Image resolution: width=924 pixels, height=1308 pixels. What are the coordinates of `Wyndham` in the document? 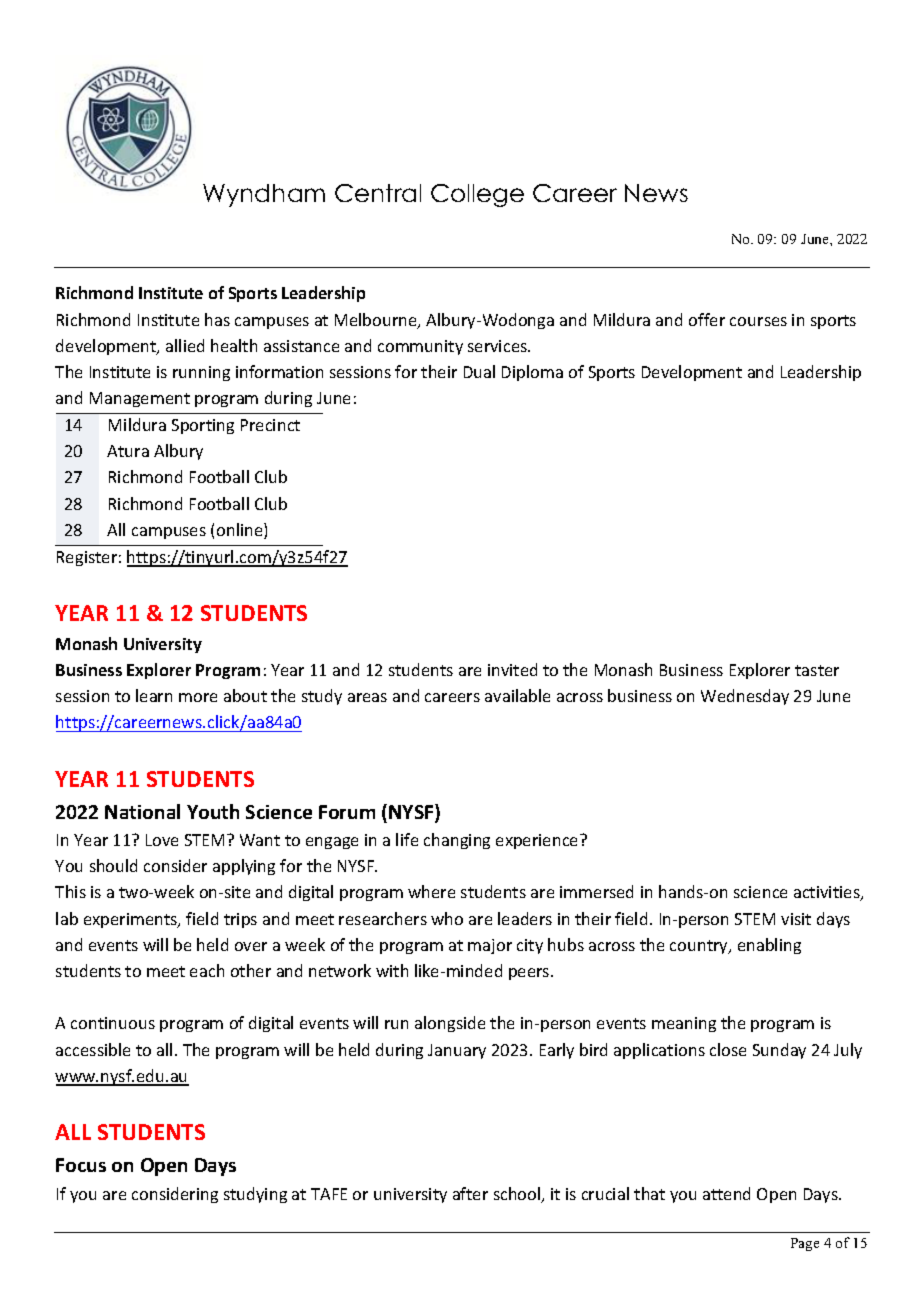 It's located at (264, 195).
